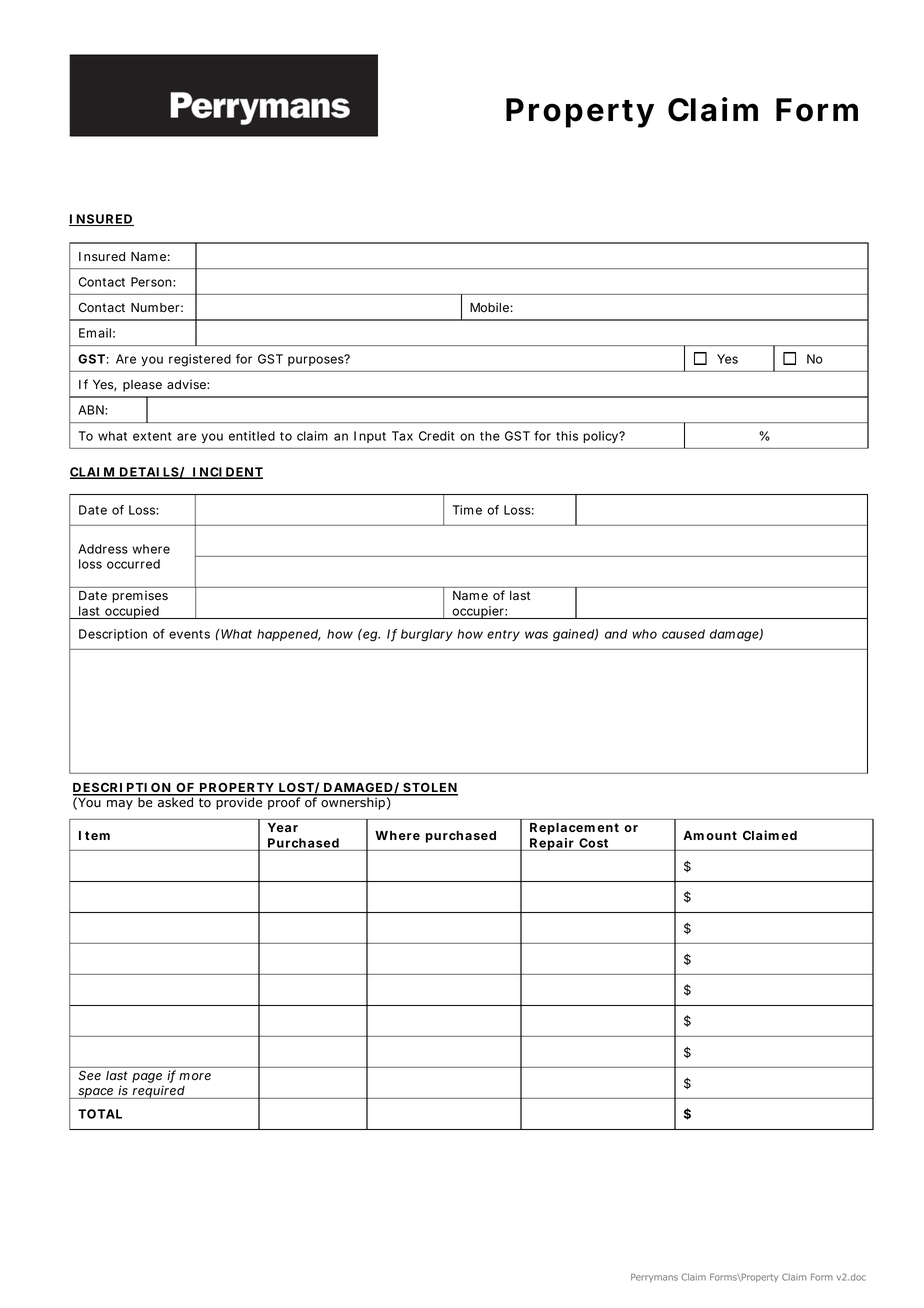  Describe the element at coordinates (427, 635) in the page. I see `burglary` at that location.
